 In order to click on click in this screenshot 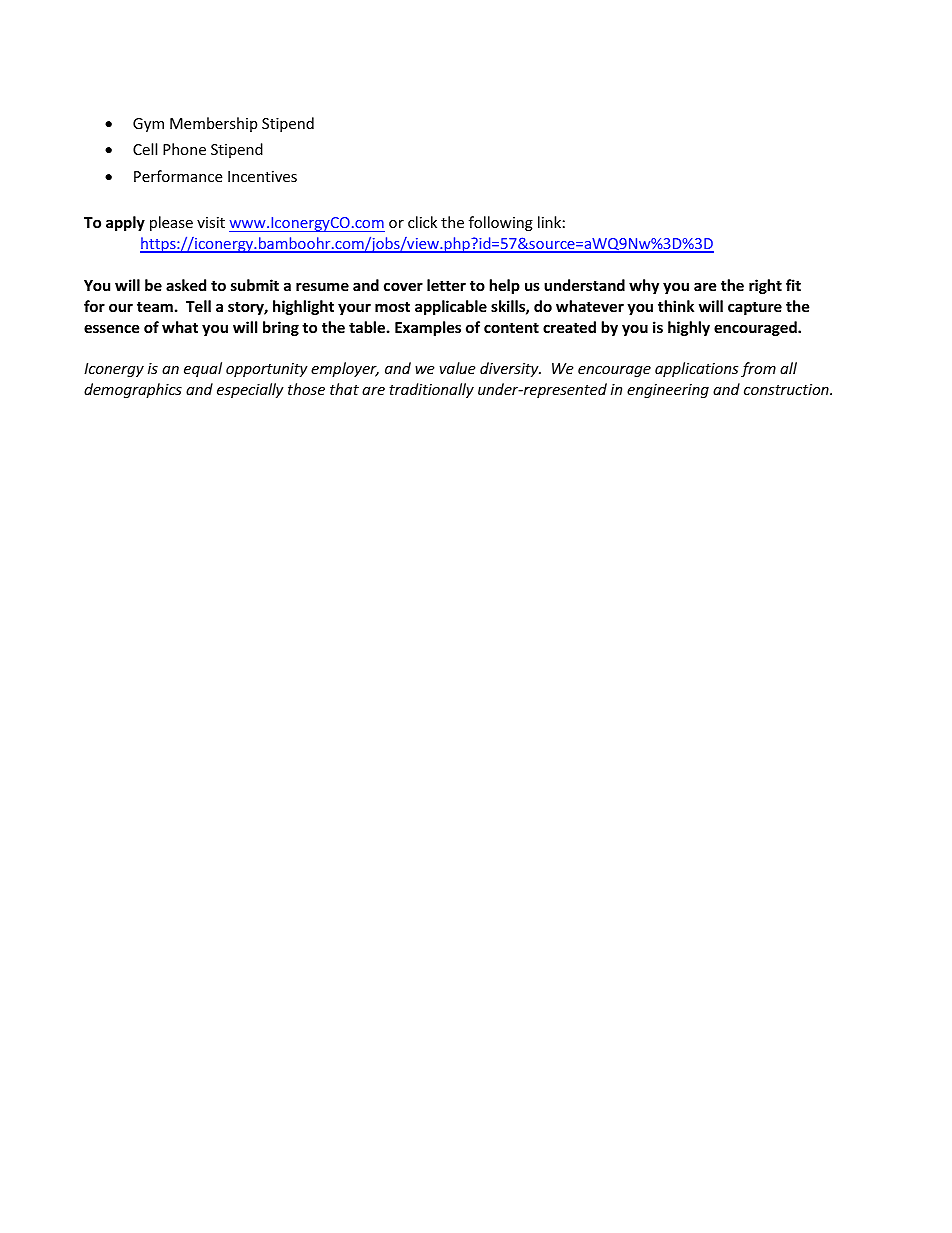, I will do `click(422, 222)`.
